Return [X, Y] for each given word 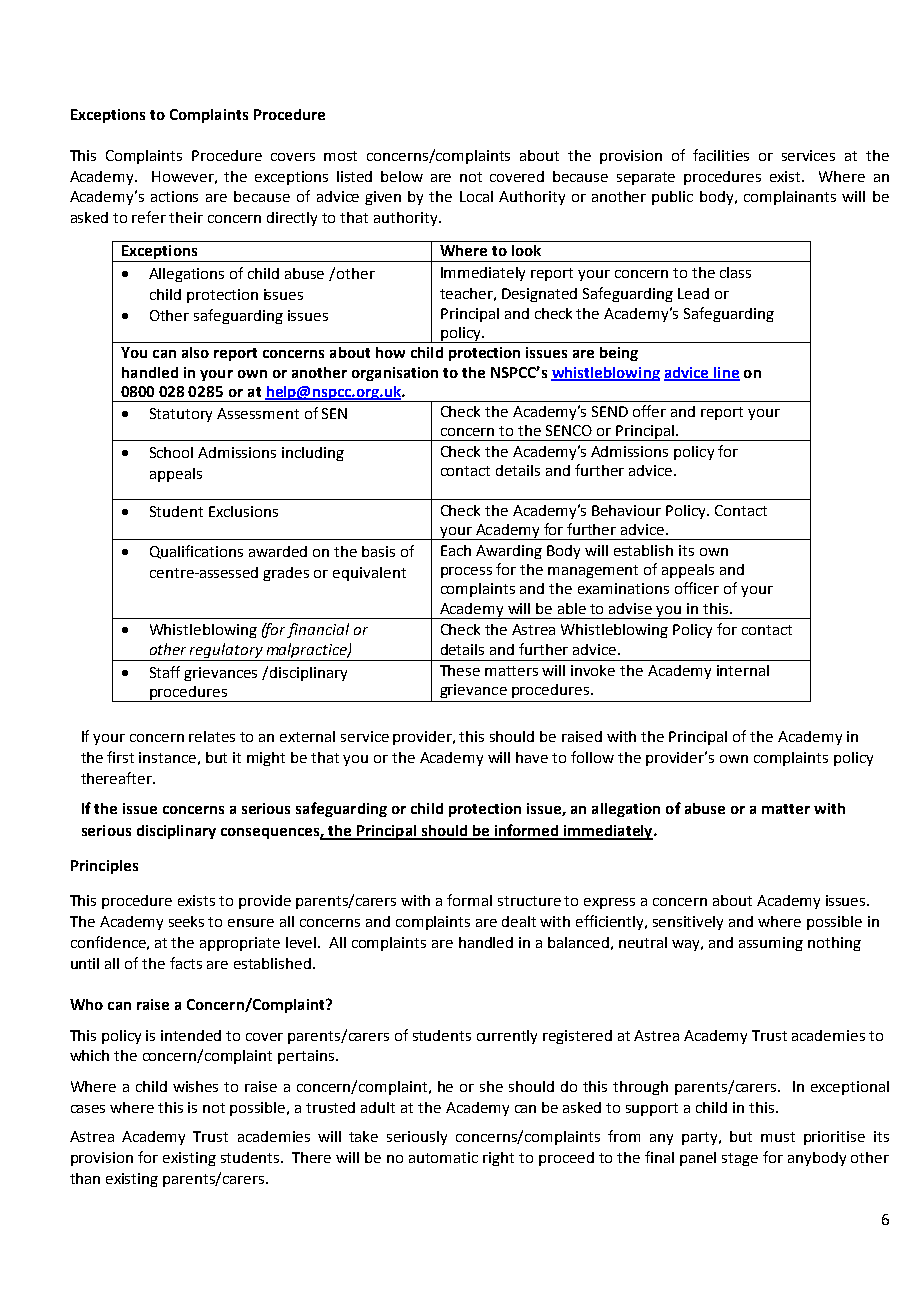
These [460, 670]
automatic [443, 1157]
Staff [165, 672]
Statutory [181, 415]
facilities [721, 155]
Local [476, 196]
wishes [195, 1086]
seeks [186, 921]
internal [743, 670]
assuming [771, 944]
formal [469, 900]
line [726, 373]
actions [174, 196]
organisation [395, 374]
